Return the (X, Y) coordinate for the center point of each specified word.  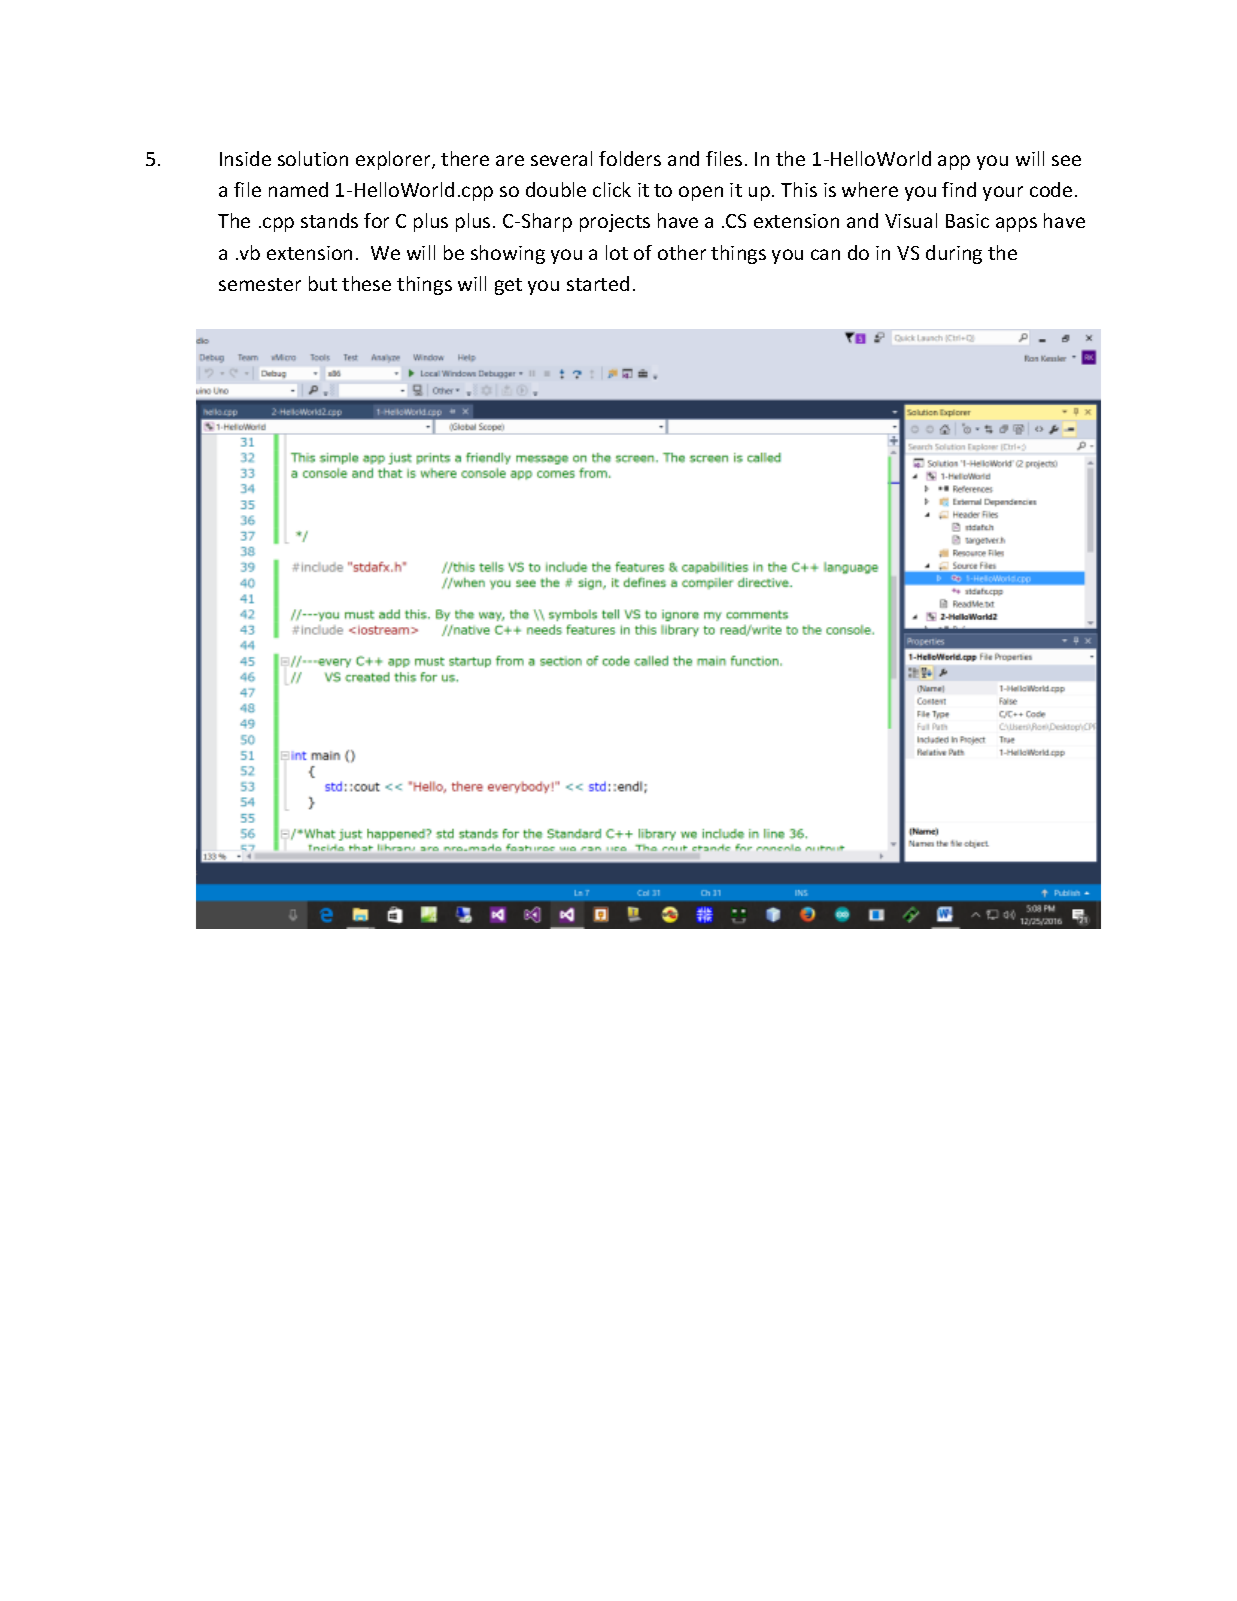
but (323, 283)
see (1066, 160)
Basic (967, 221)
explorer (394, 160)
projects (615, 223)
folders (630, 158)
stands (329, 220)
